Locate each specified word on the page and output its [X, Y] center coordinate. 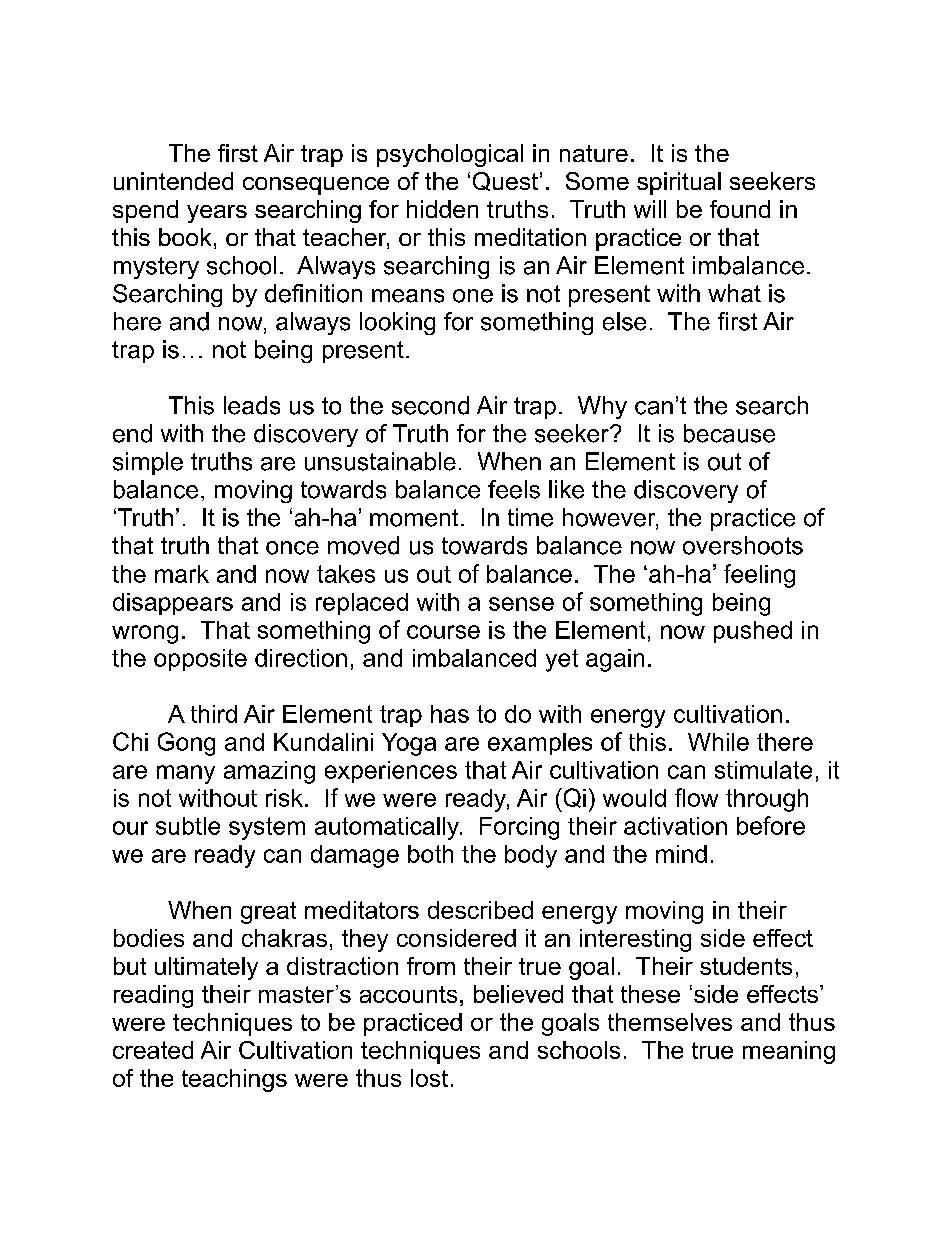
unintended [173, 181]
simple [148, 463]
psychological [450, 155]
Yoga [409, 744]
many [186, 774]
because [729, 433]
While [718, 742]
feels [514, 489]
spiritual [679, 183]
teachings [234, 1080]
